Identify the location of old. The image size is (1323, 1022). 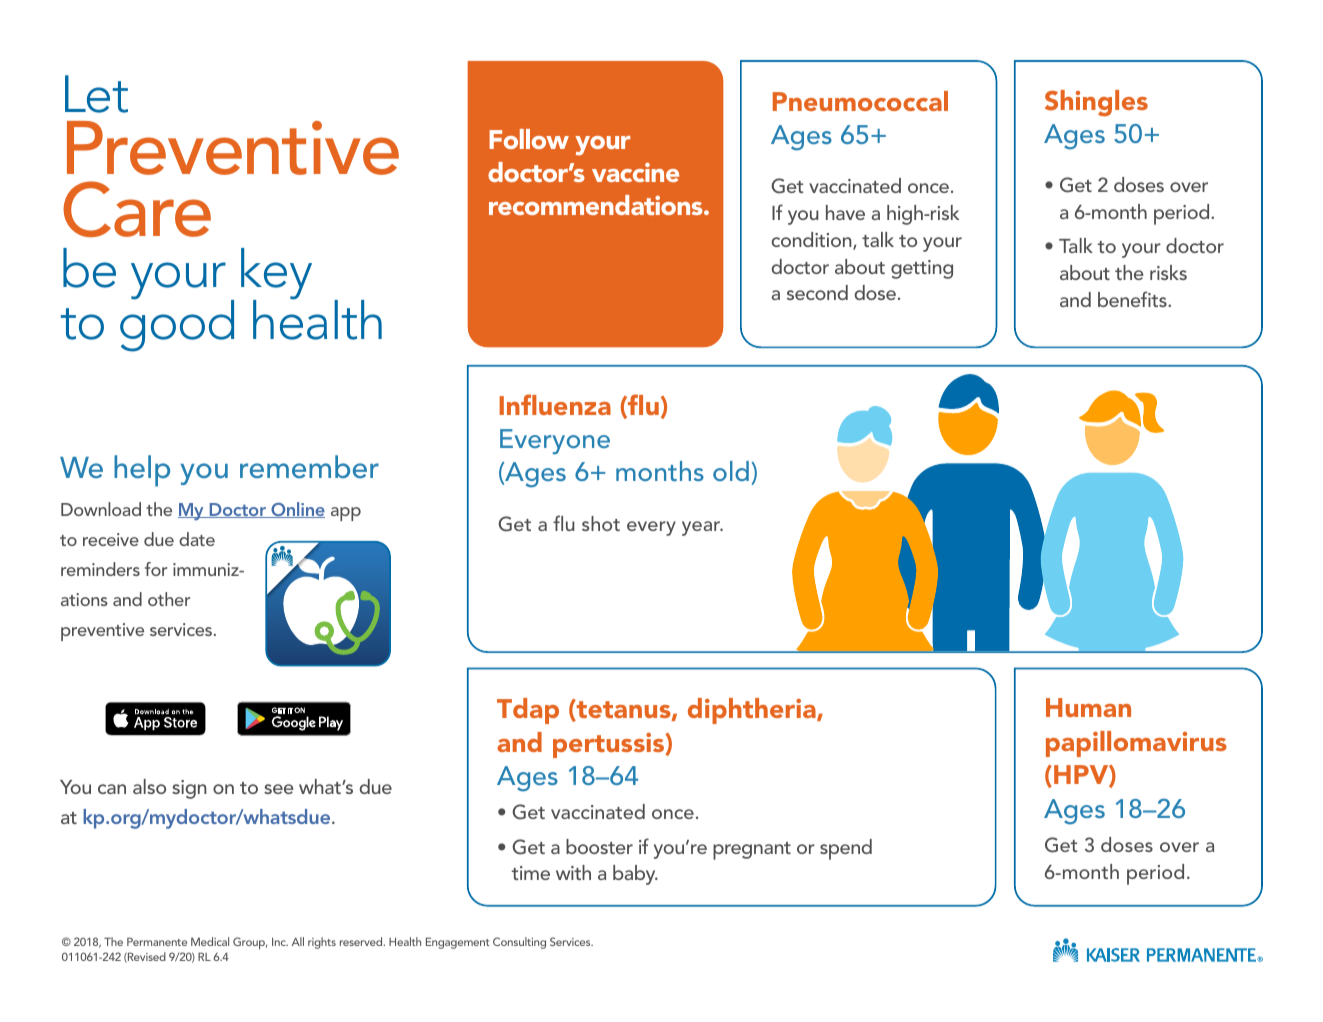
(731, 471).
